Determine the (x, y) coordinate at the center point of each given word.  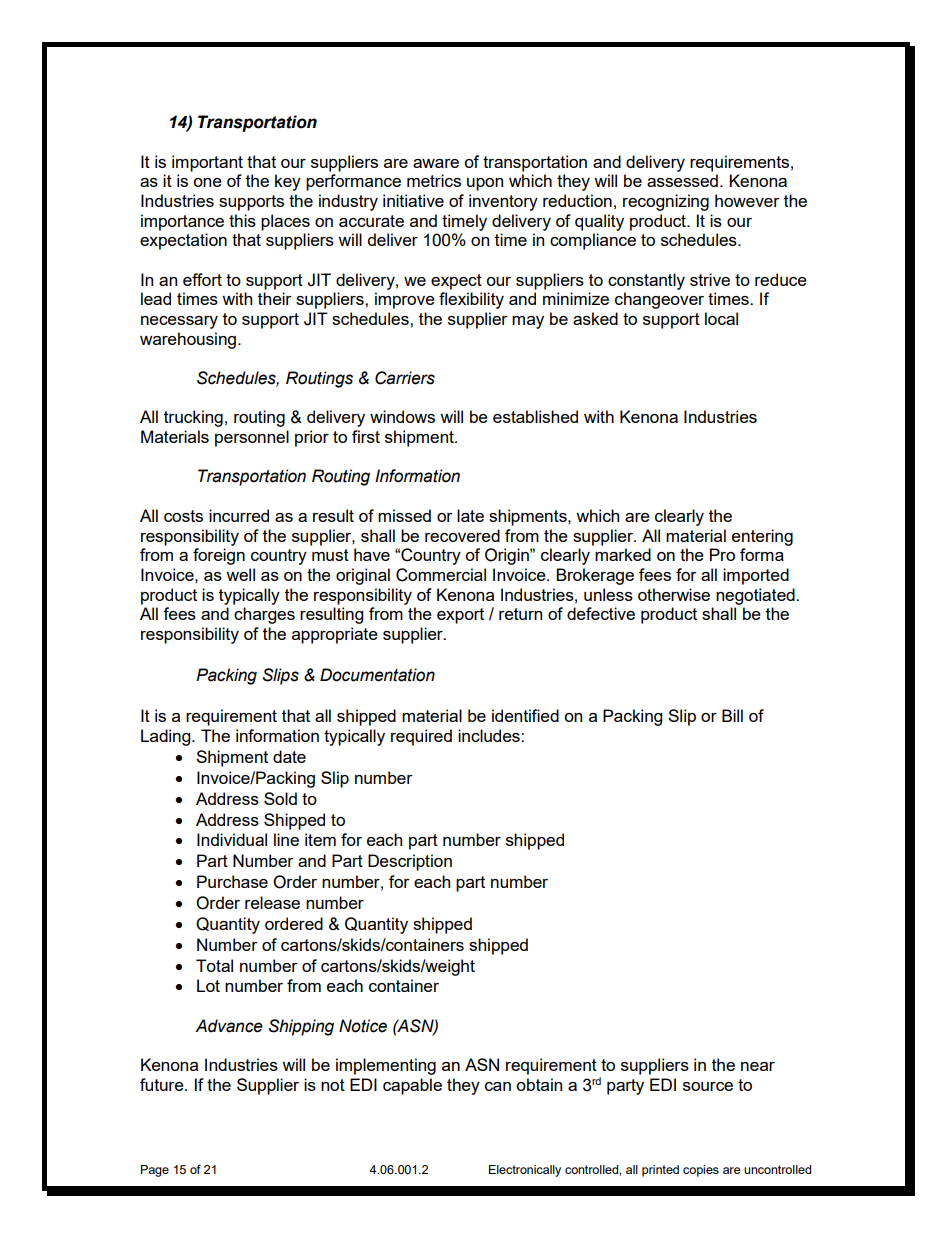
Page (155, 1171)
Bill (732, 715)
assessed (682, 180)
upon (485, 184)
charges (264, 615)
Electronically (525, 1171)
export (460, 616)
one (207, 182)
